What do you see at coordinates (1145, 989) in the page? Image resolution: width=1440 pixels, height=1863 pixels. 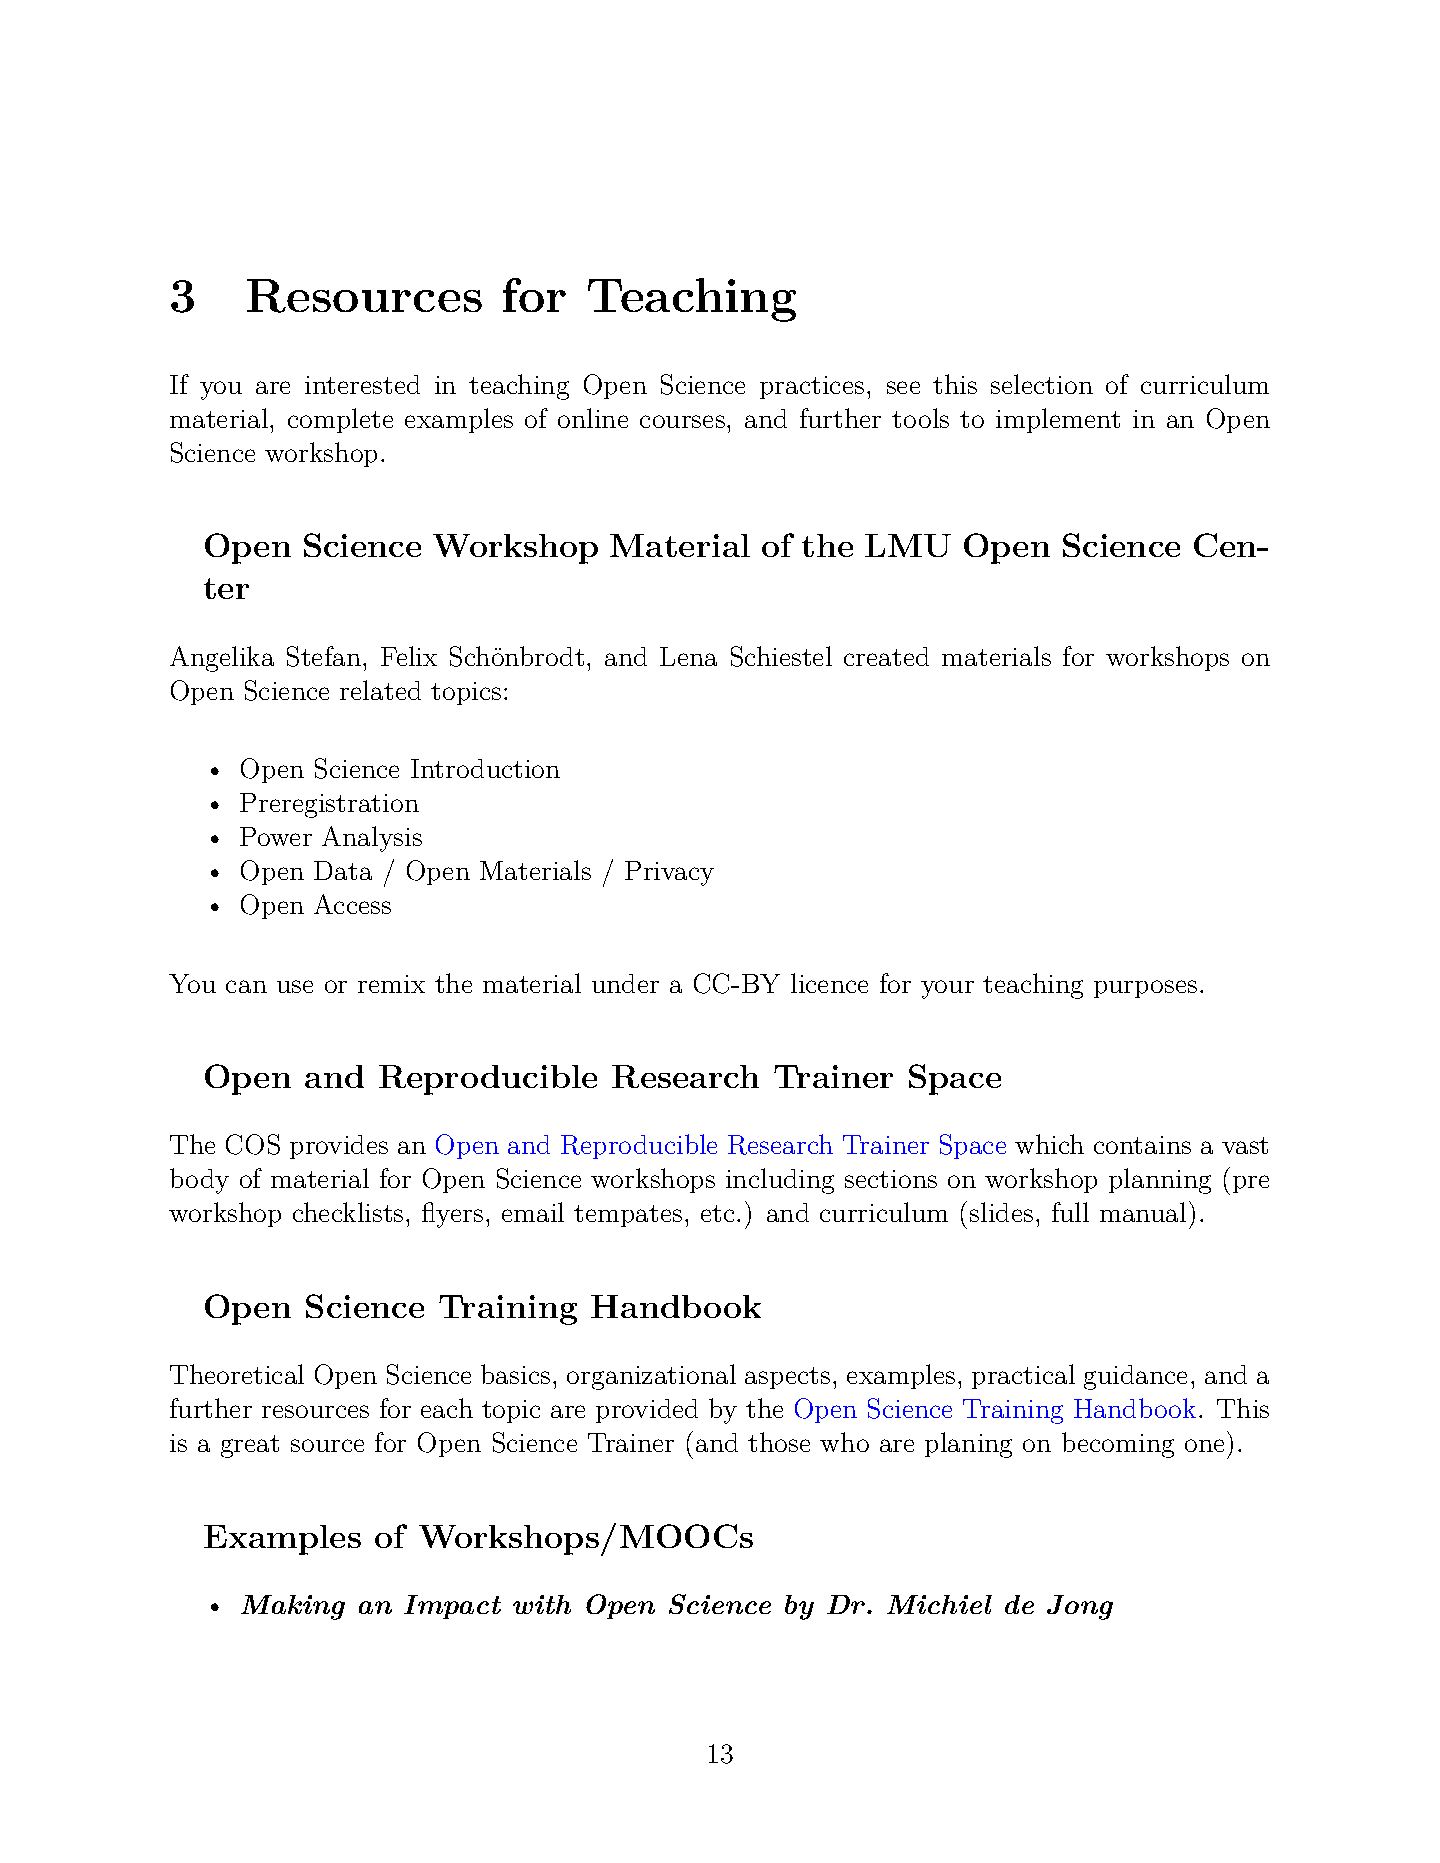 I see `purposes` at bounding box center [1145, 989].
